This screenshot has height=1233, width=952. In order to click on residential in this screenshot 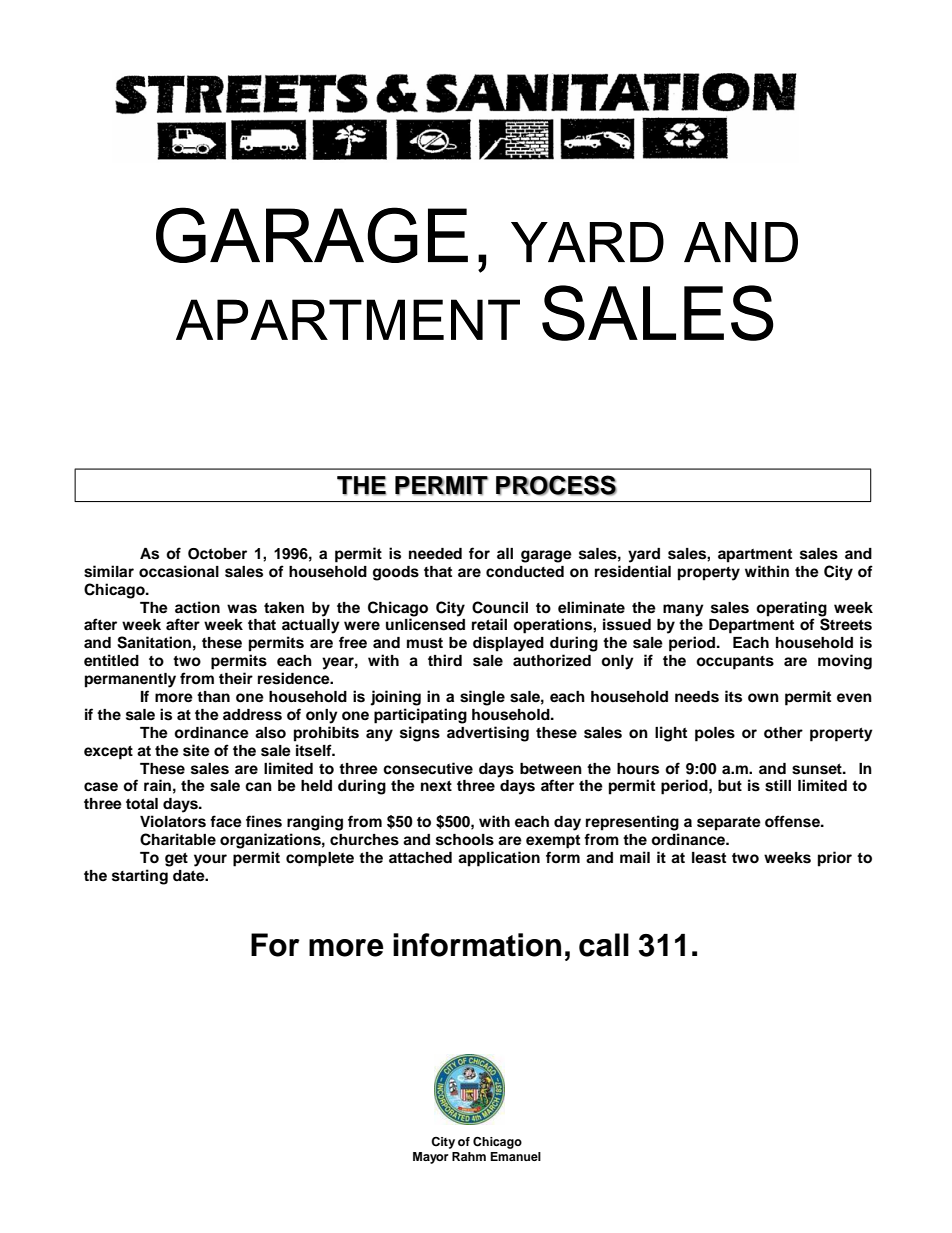, I will do `click(633, 571)`.
